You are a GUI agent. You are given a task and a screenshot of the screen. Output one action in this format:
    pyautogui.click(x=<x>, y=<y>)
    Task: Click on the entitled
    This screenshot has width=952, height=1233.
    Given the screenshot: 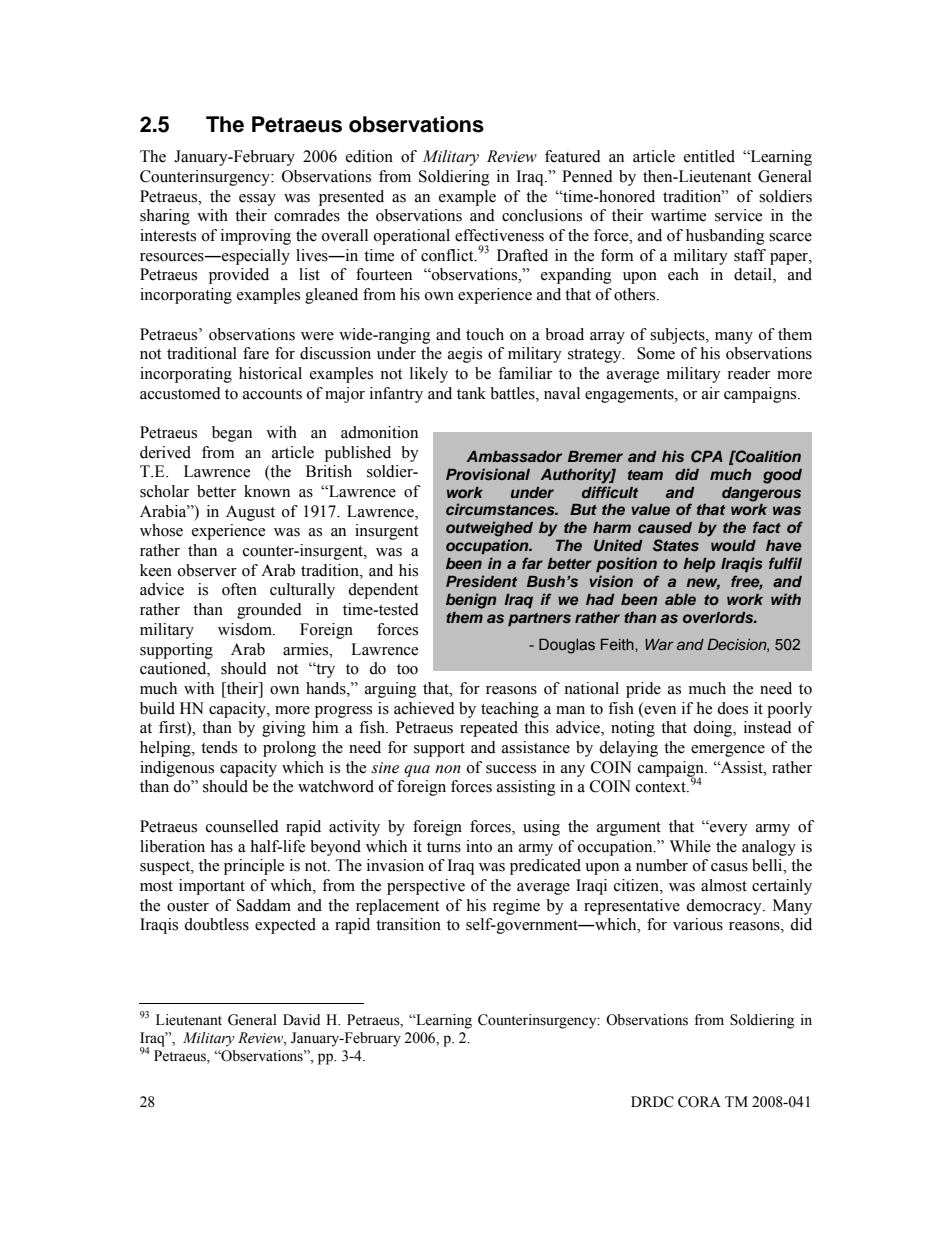 What is the action you would take?
    pyautogui.click(x=709, y=156)
